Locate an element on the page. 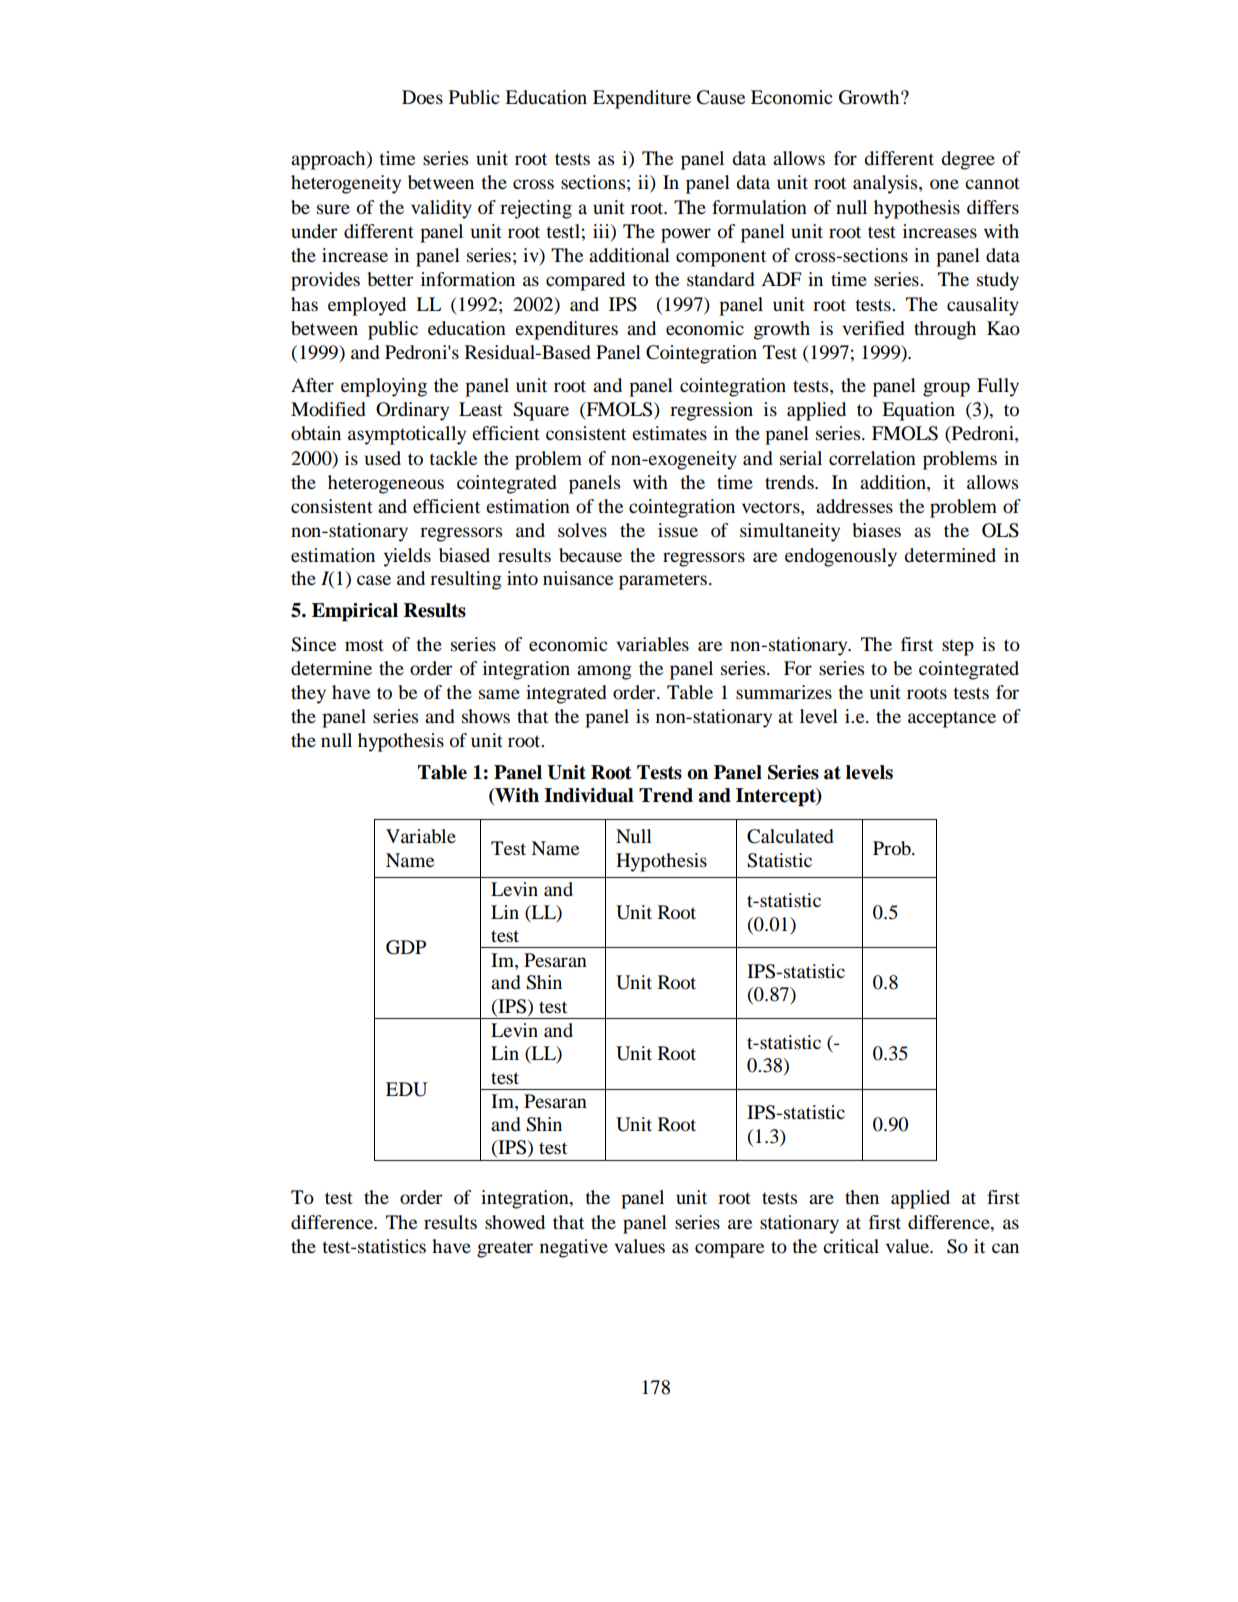 The image size is (1238, 1602). negative is located at coordinates (574, 1248).
